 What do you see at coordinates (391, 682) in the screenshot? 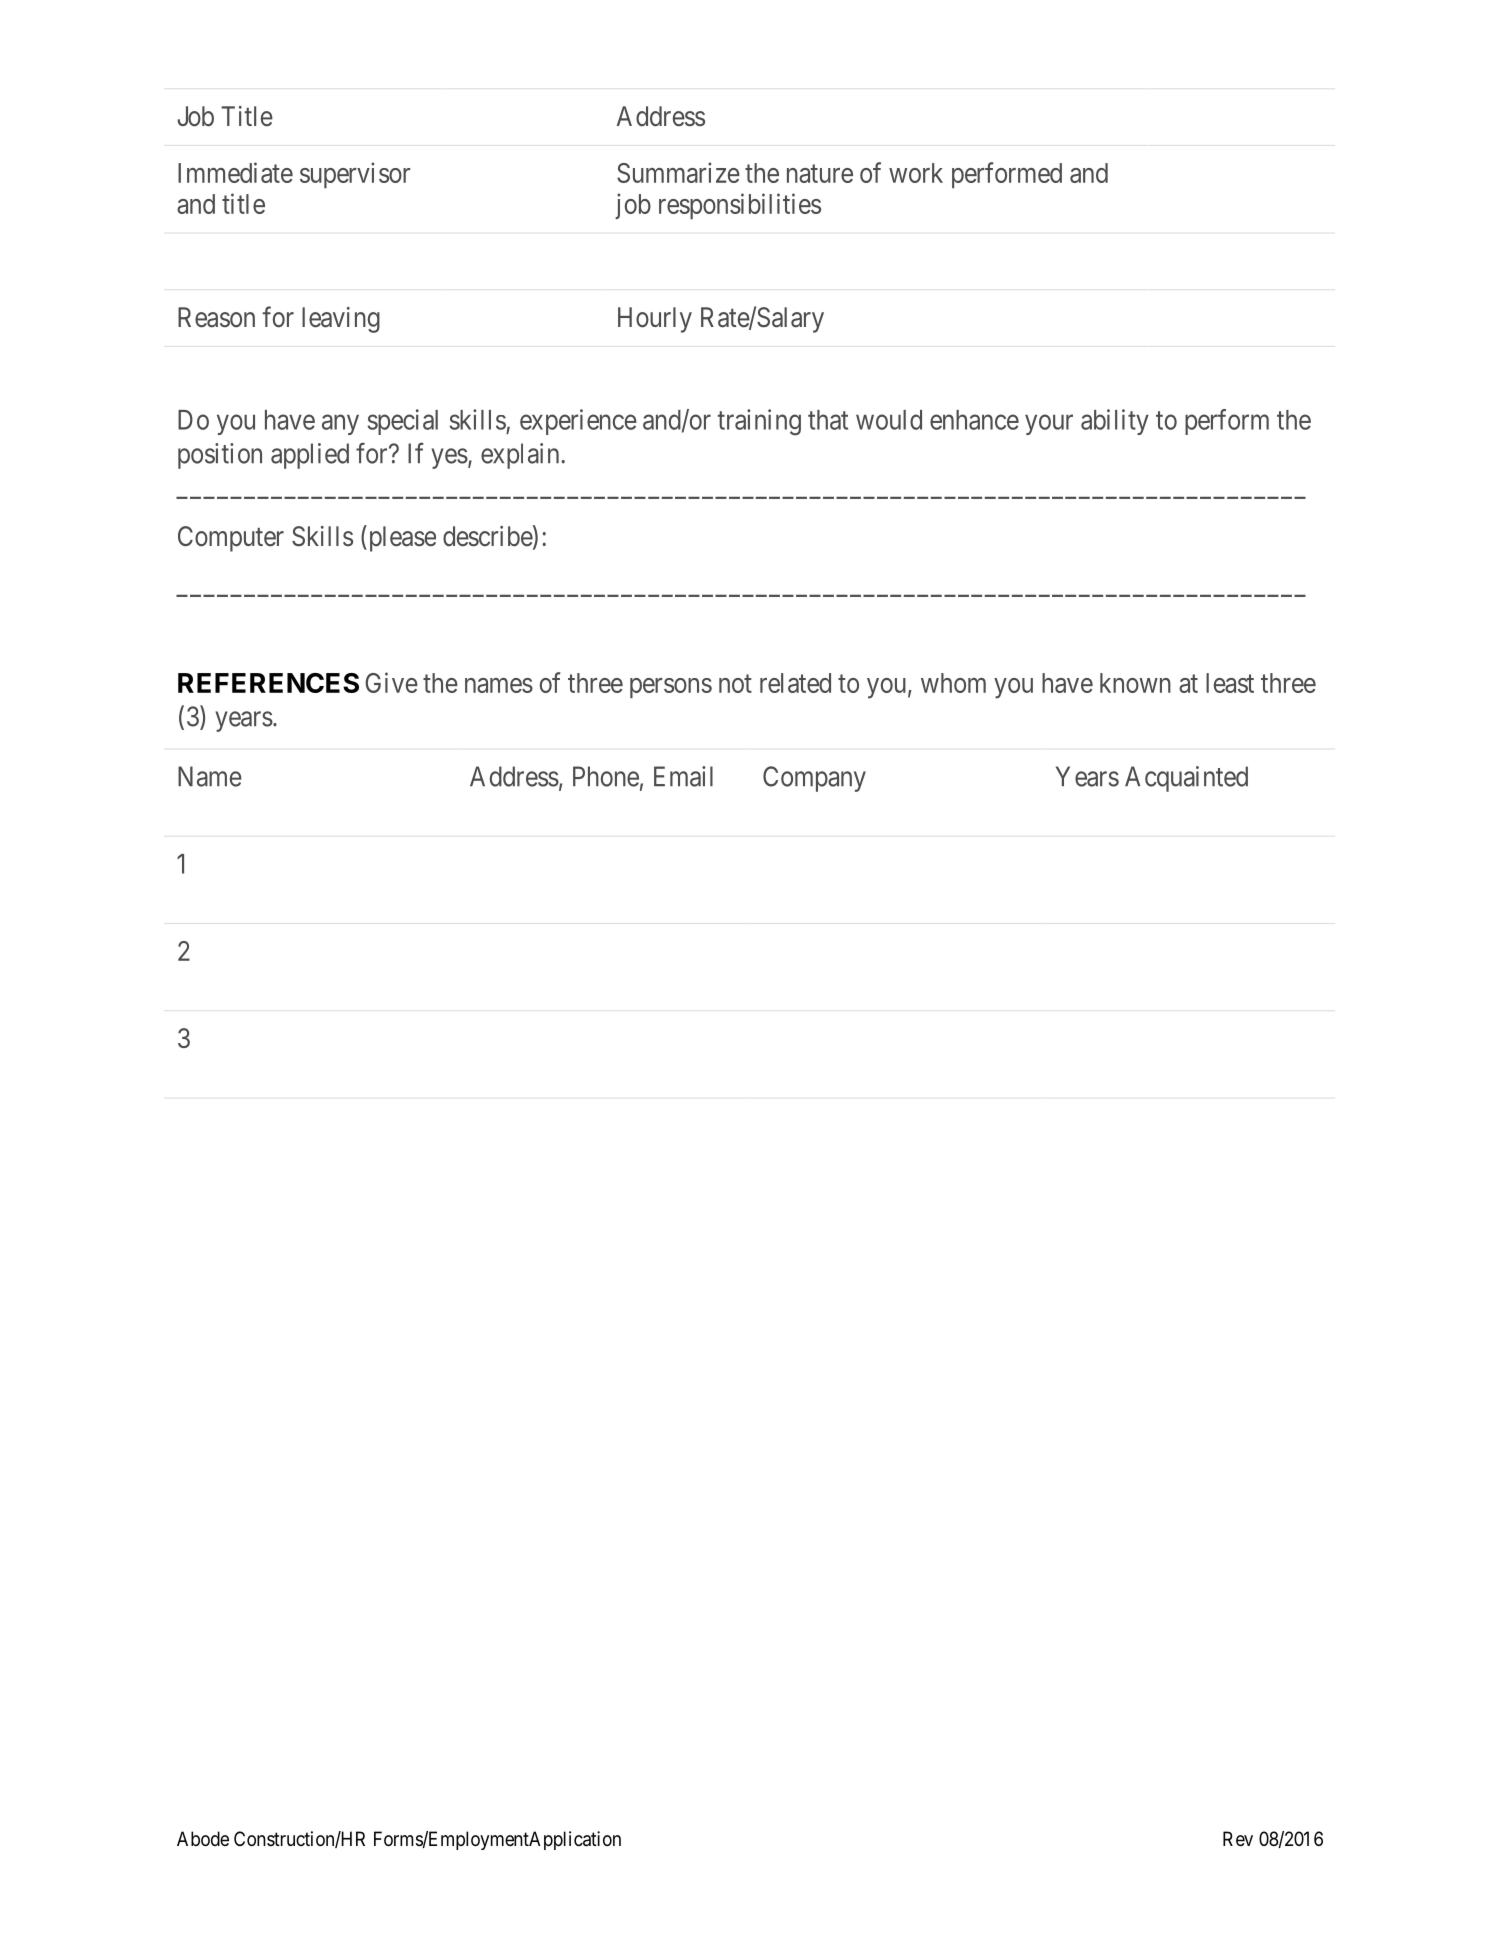
I see `Give` at bounding box center [391, 682].
